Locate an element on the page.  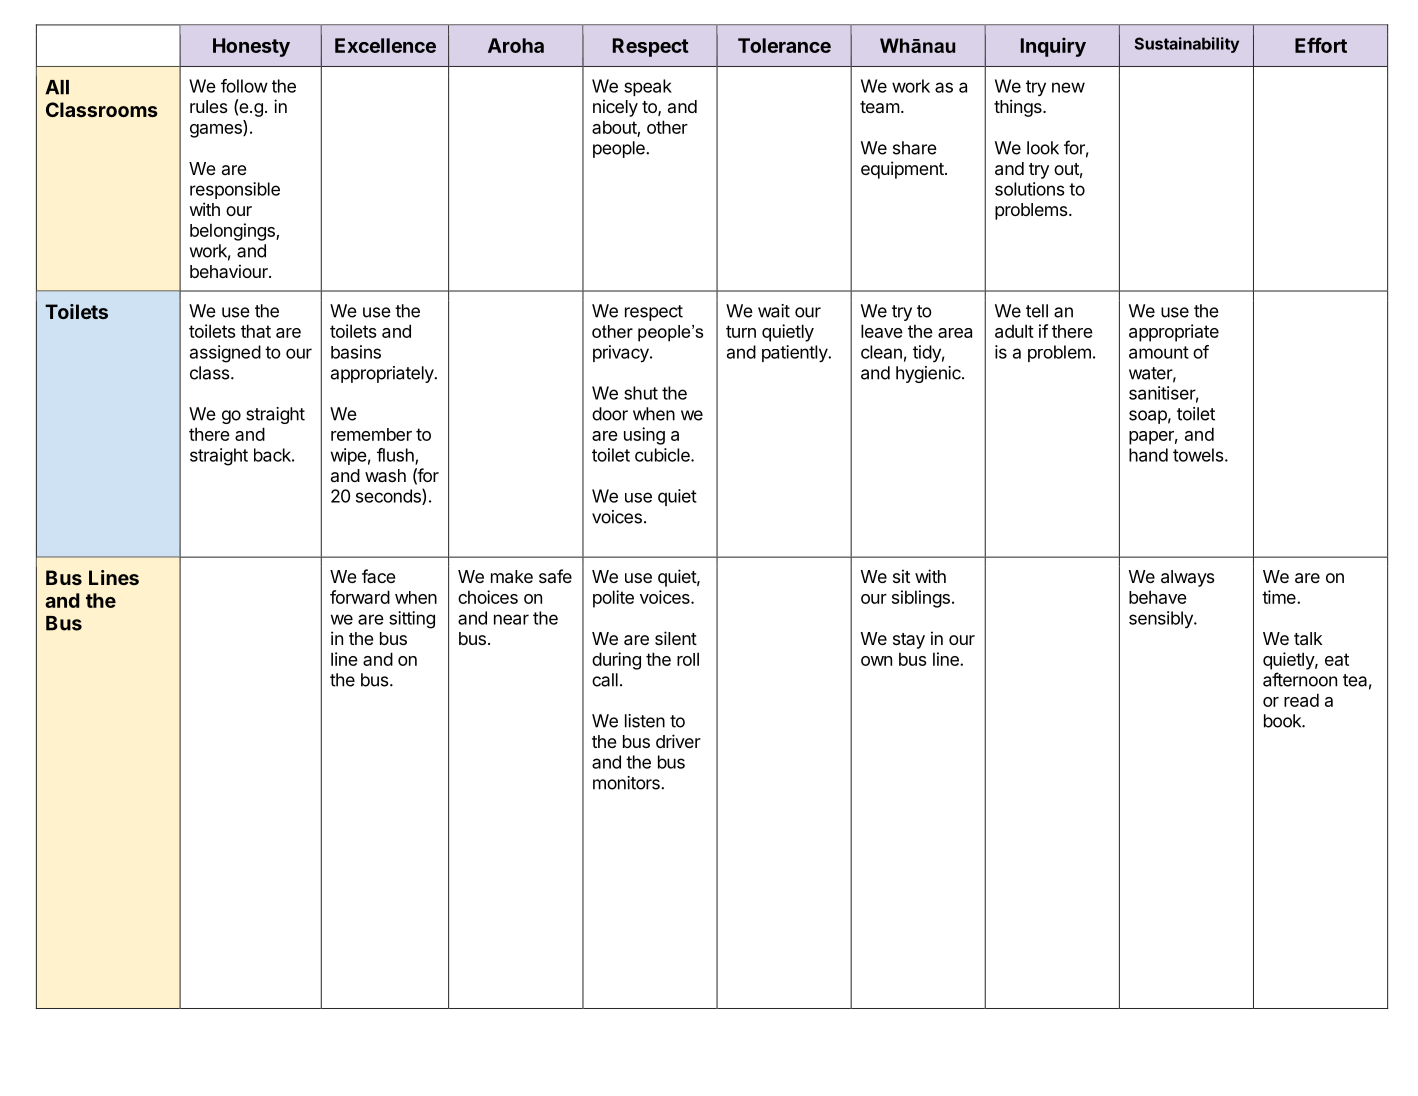
book is located at coordinates (1283, 721).
